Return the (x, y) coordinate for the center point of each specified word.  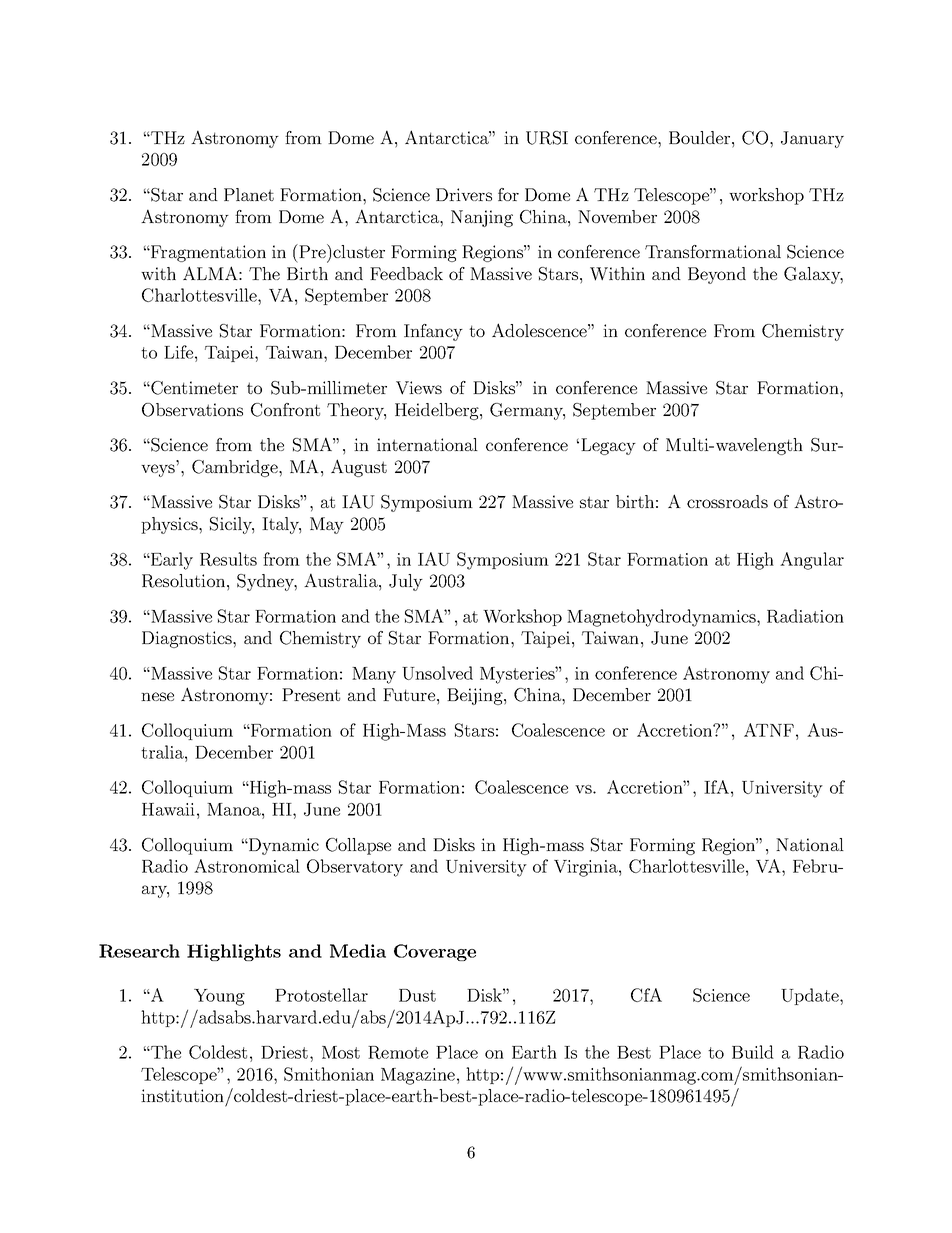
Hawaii (168, 809)
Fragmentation (207, 253)
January (812, 139)
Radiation (805, 616)
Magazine (418, 1076)
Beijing (476, 696)
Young (219, 997)
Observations (192, 410)
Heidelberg (438, 411)
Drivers (464, 194)
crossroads (727, 501)
